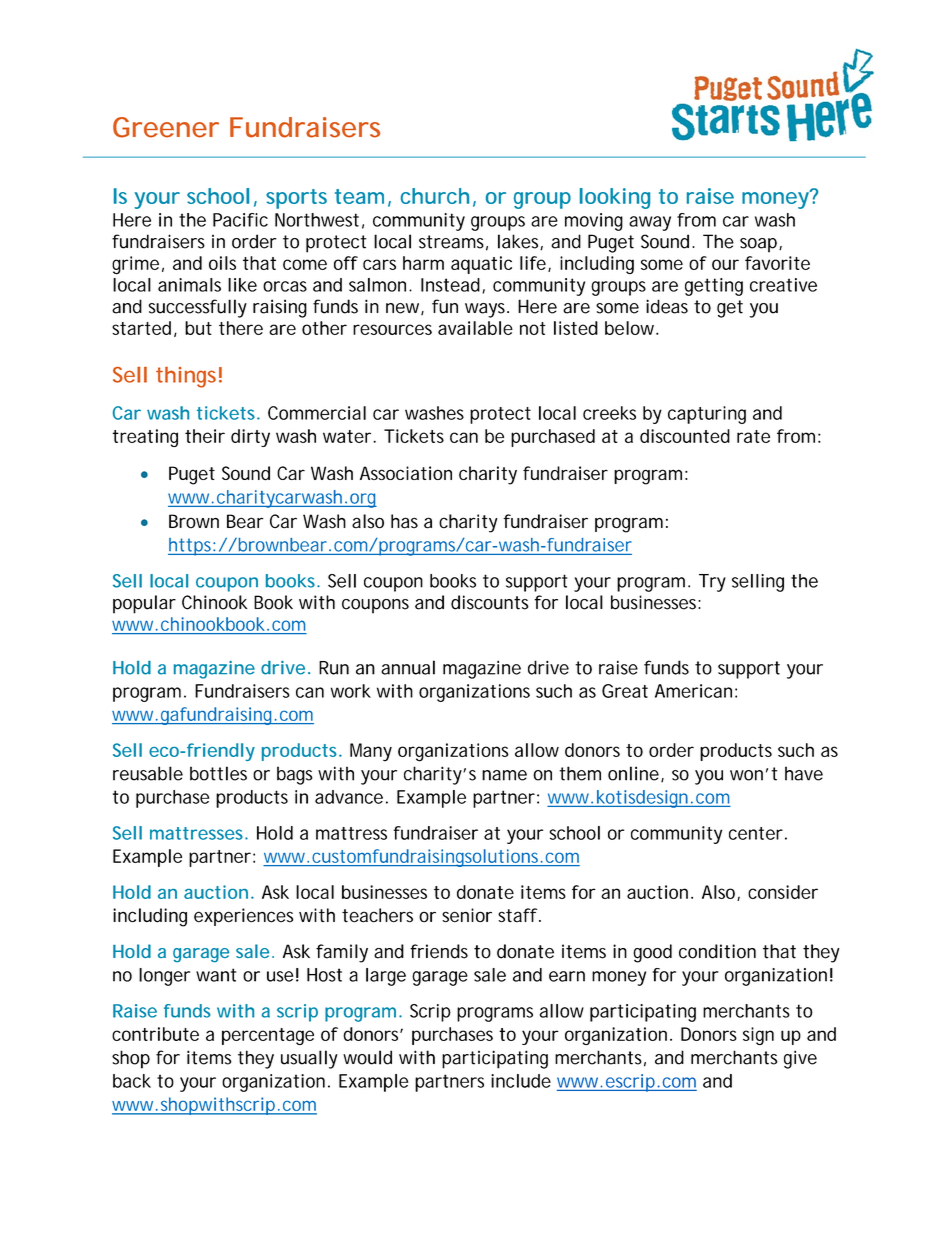 This screenshot has height=1233, width=952. What do you see at coordinates (406, 473) in the screenshot?
I see `Association` at bounding box center [406, 473].
